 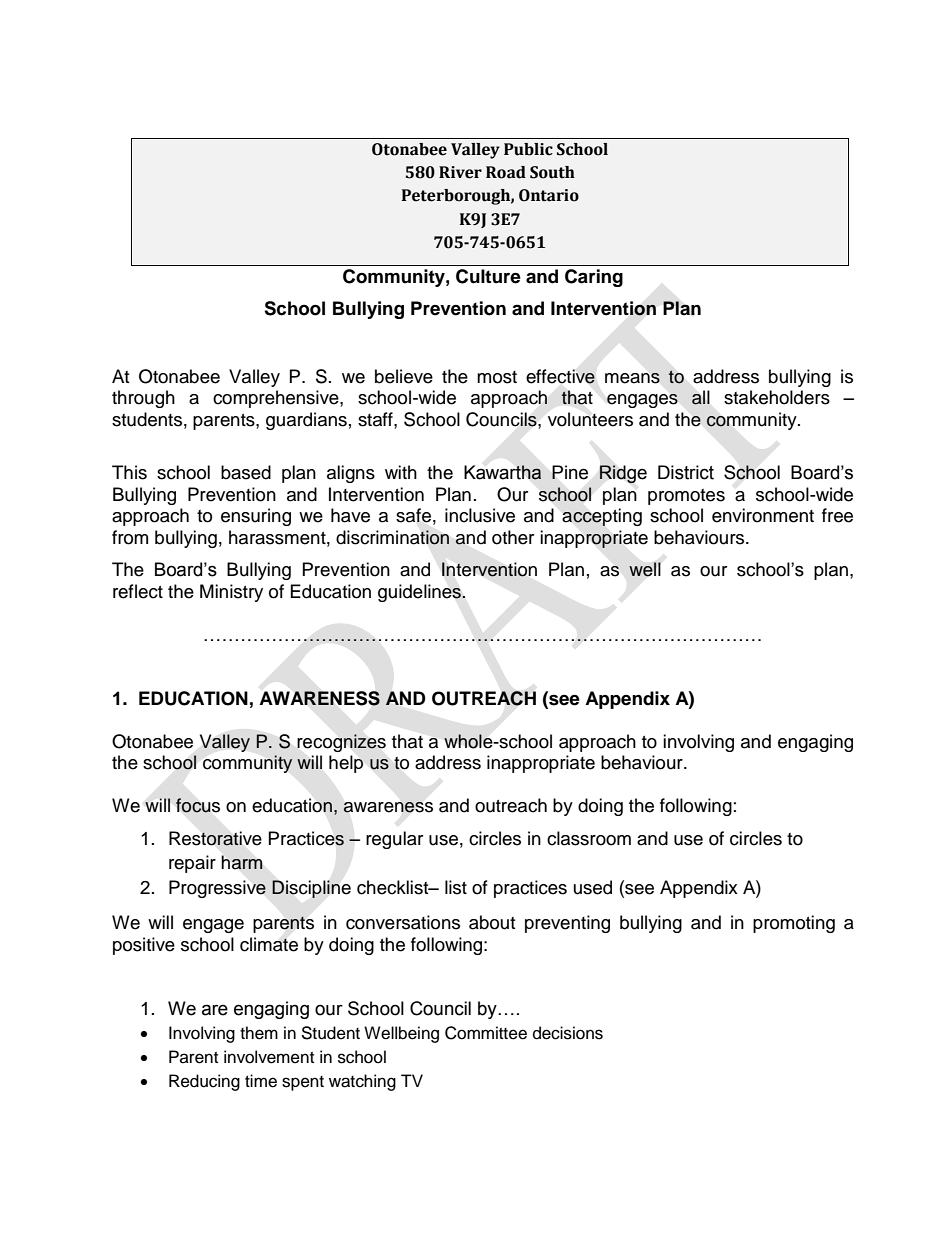 I want to click on environment, so click(x=763, y=515).
